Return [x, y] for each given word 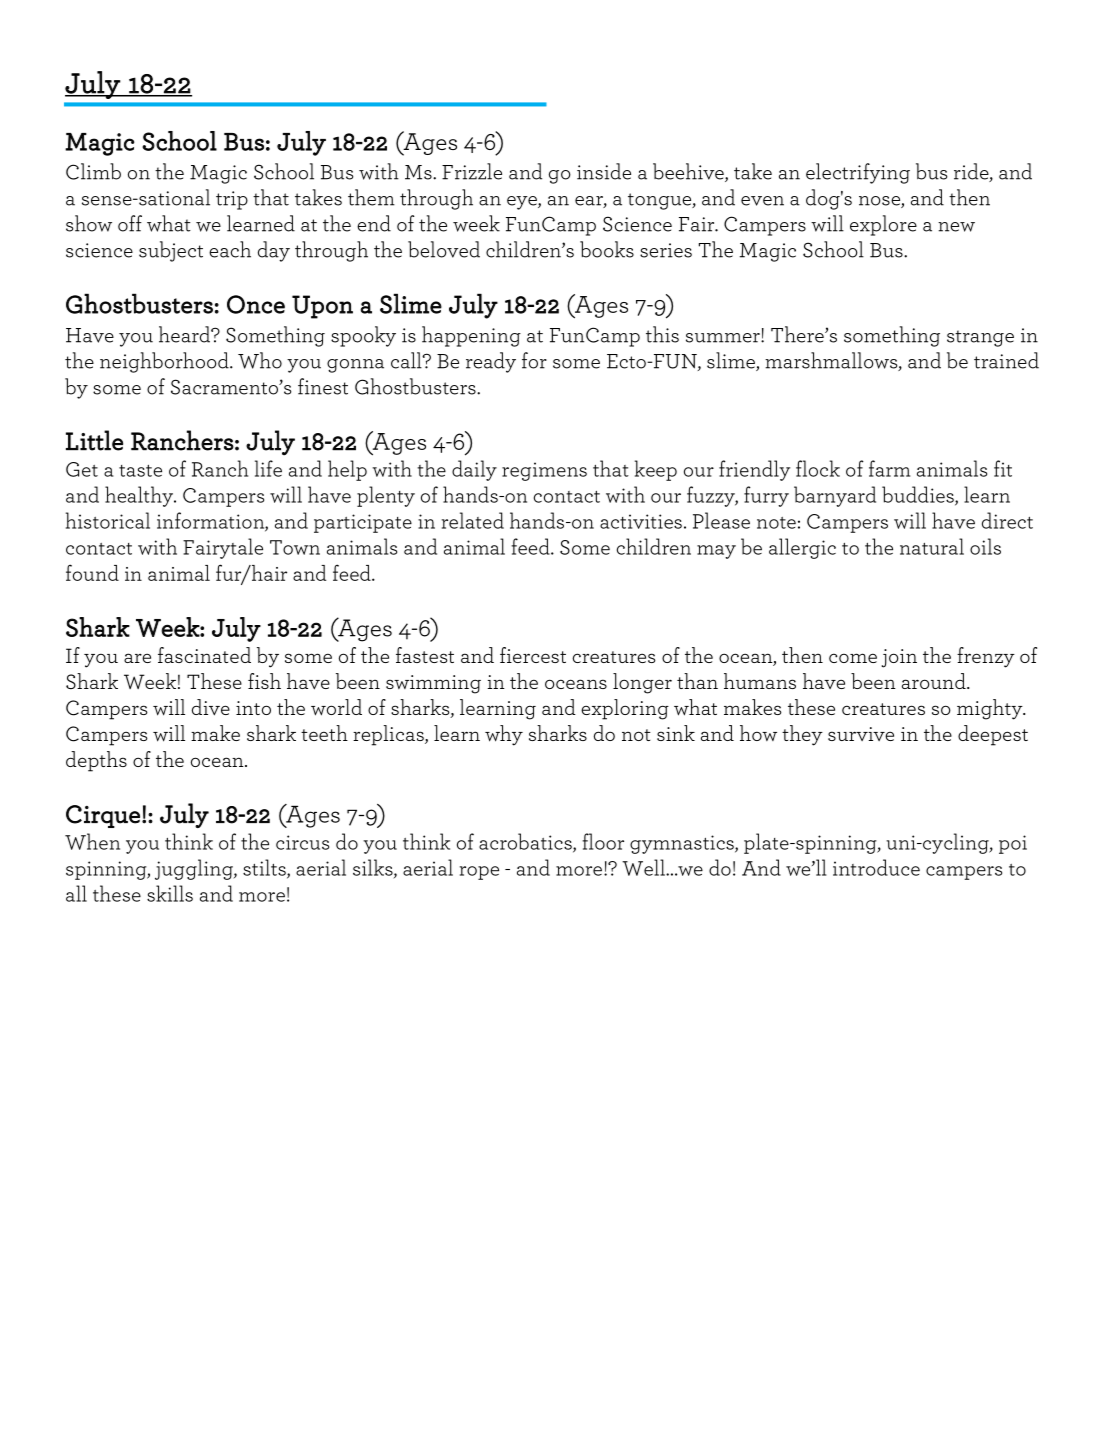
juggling [195, 869]
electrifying [858, 173]
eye [523, 203]
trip [232, 200]
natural [932, 546]
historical [108, 520]
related [473, 520]
